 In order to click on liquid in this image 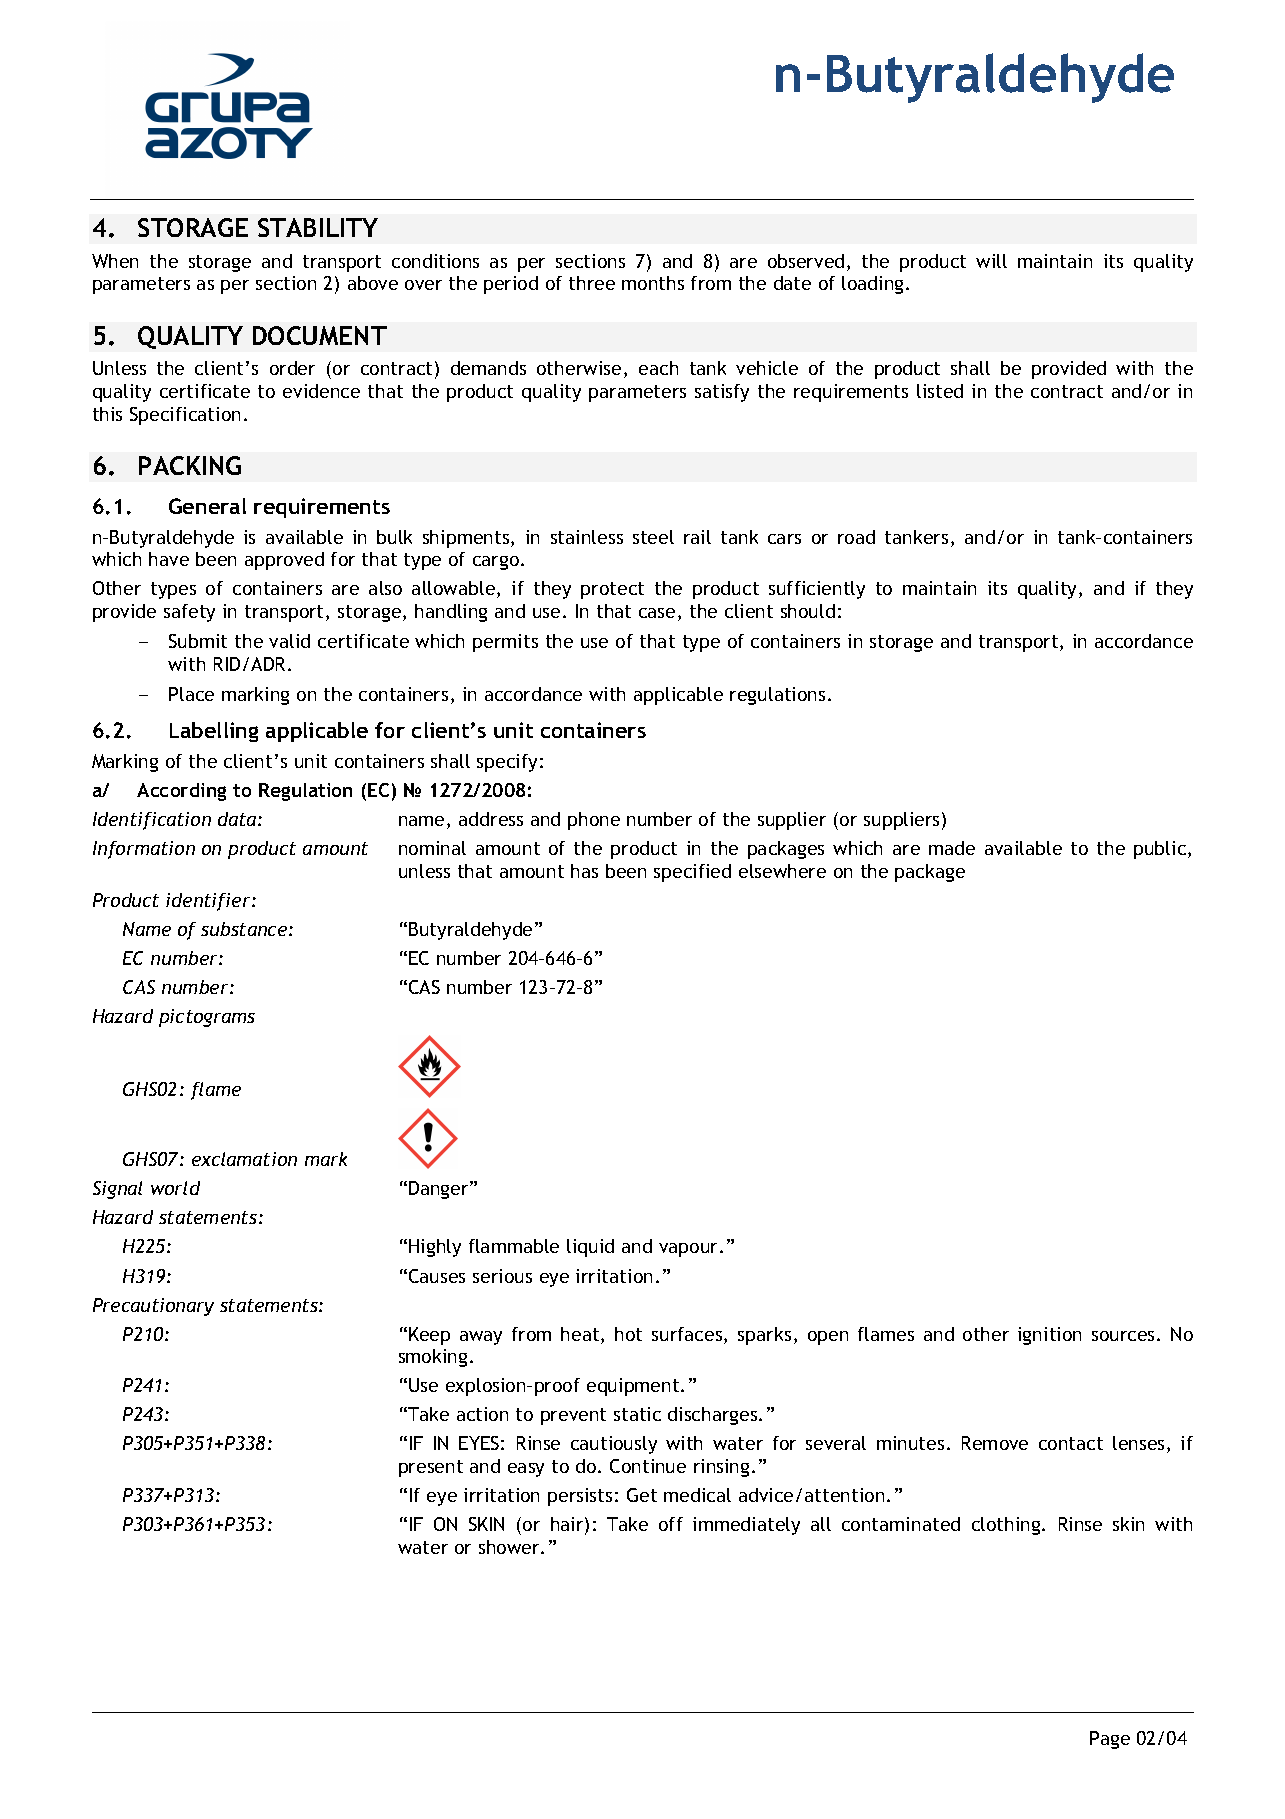, I will do `click(590, 1248)`.
